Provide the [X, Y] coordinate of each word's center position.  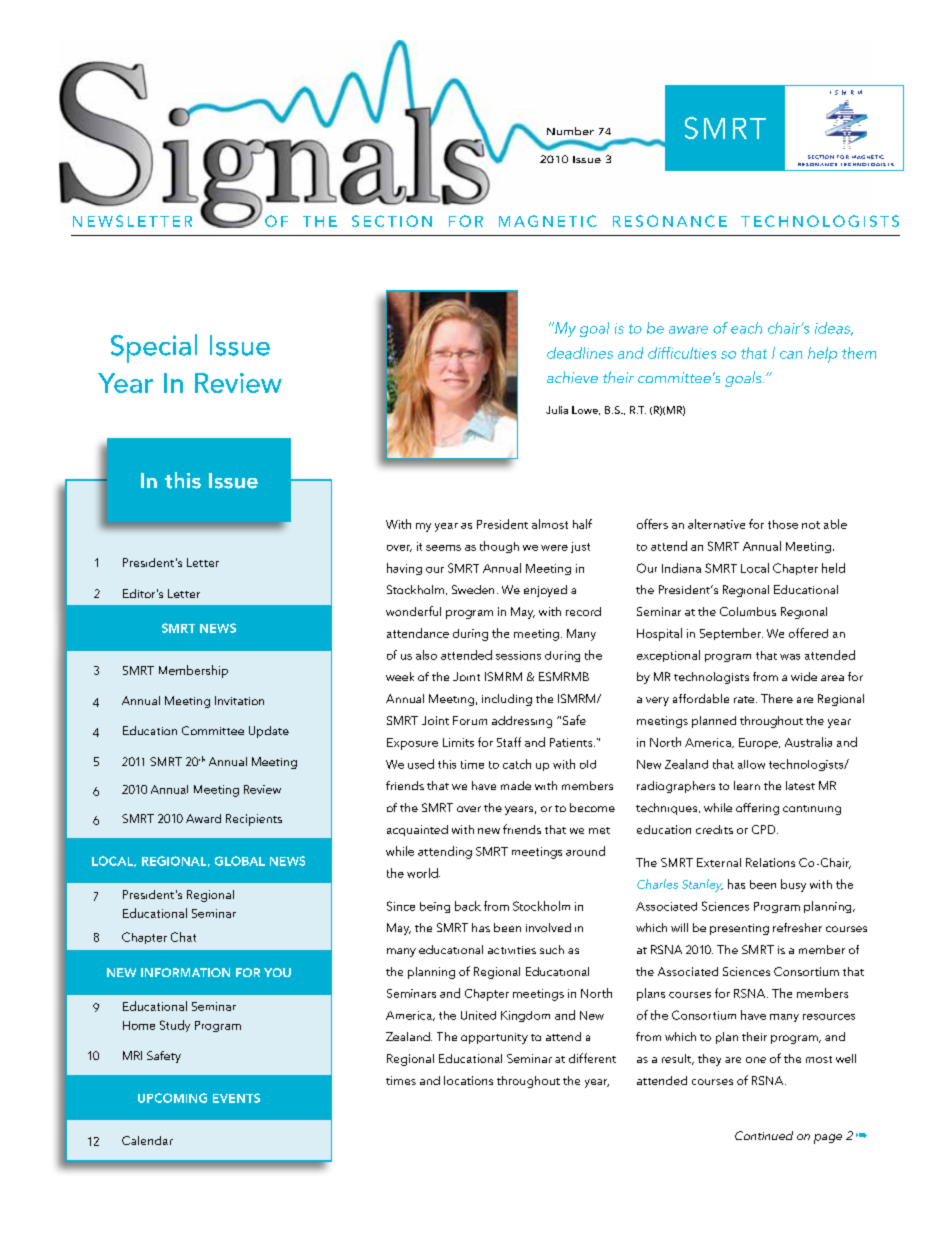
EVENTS [236, 1098]
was [790, 657]
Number [570, 131]
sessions [518, 655]
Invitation [239, 700]
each [746, 328]
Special [154, 348]
